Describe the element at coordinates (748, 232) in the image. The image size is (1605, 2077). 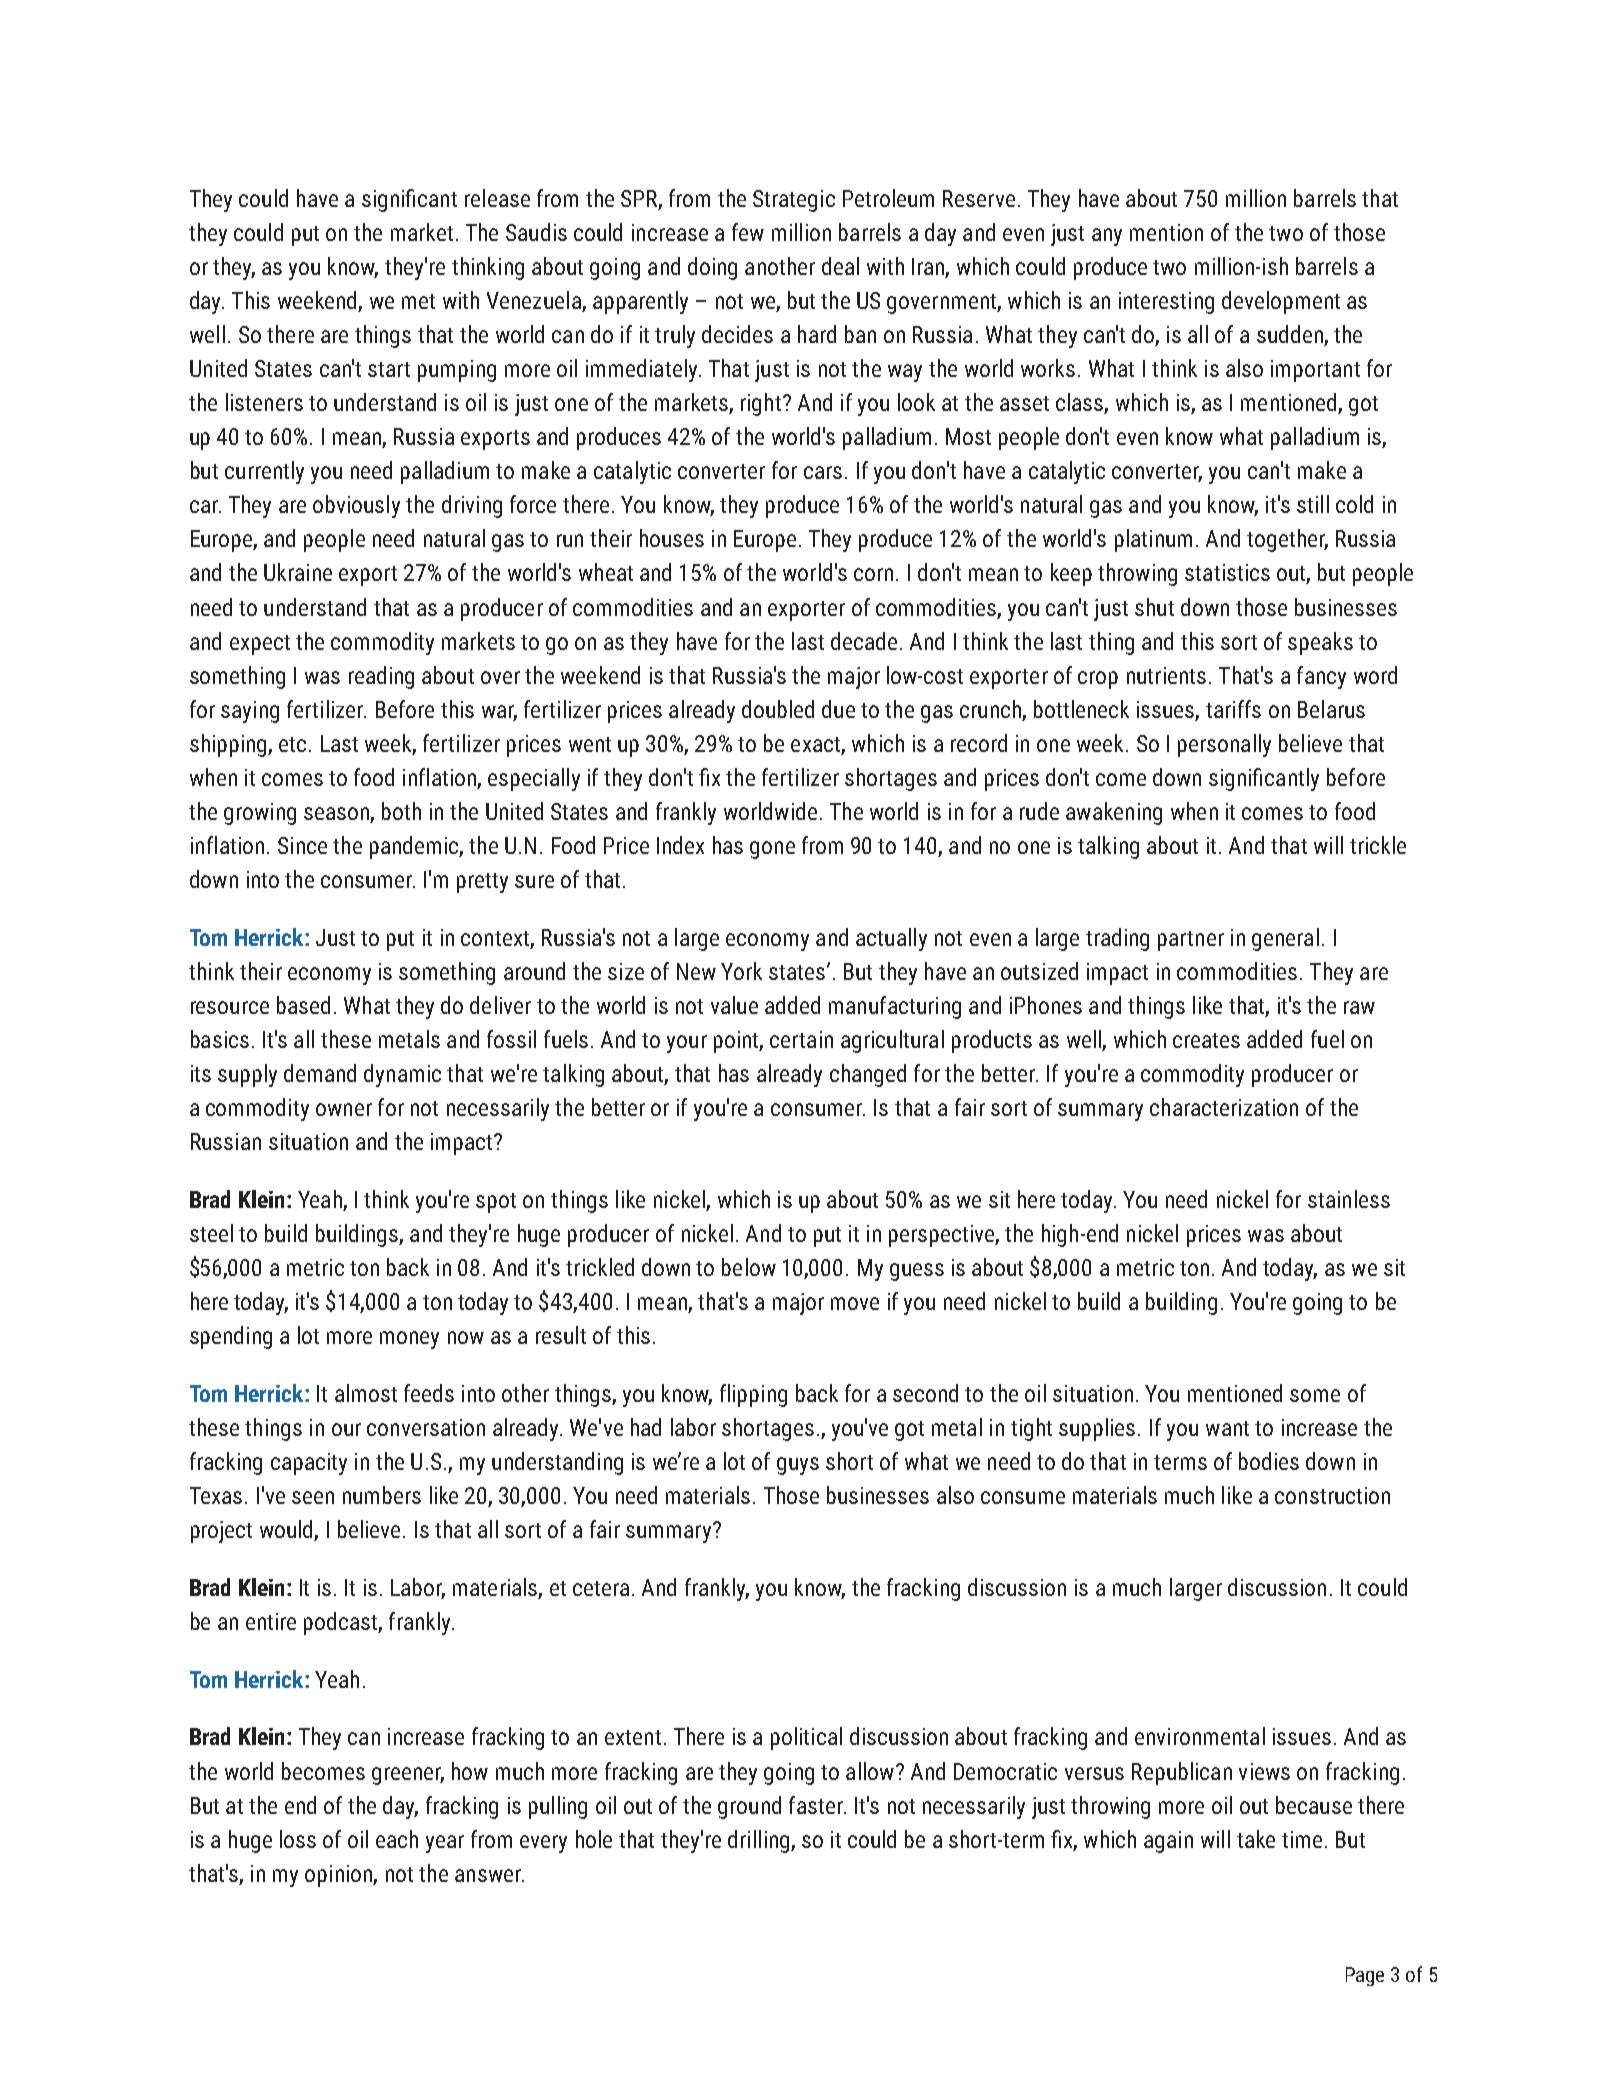
I see `few` at that location.
